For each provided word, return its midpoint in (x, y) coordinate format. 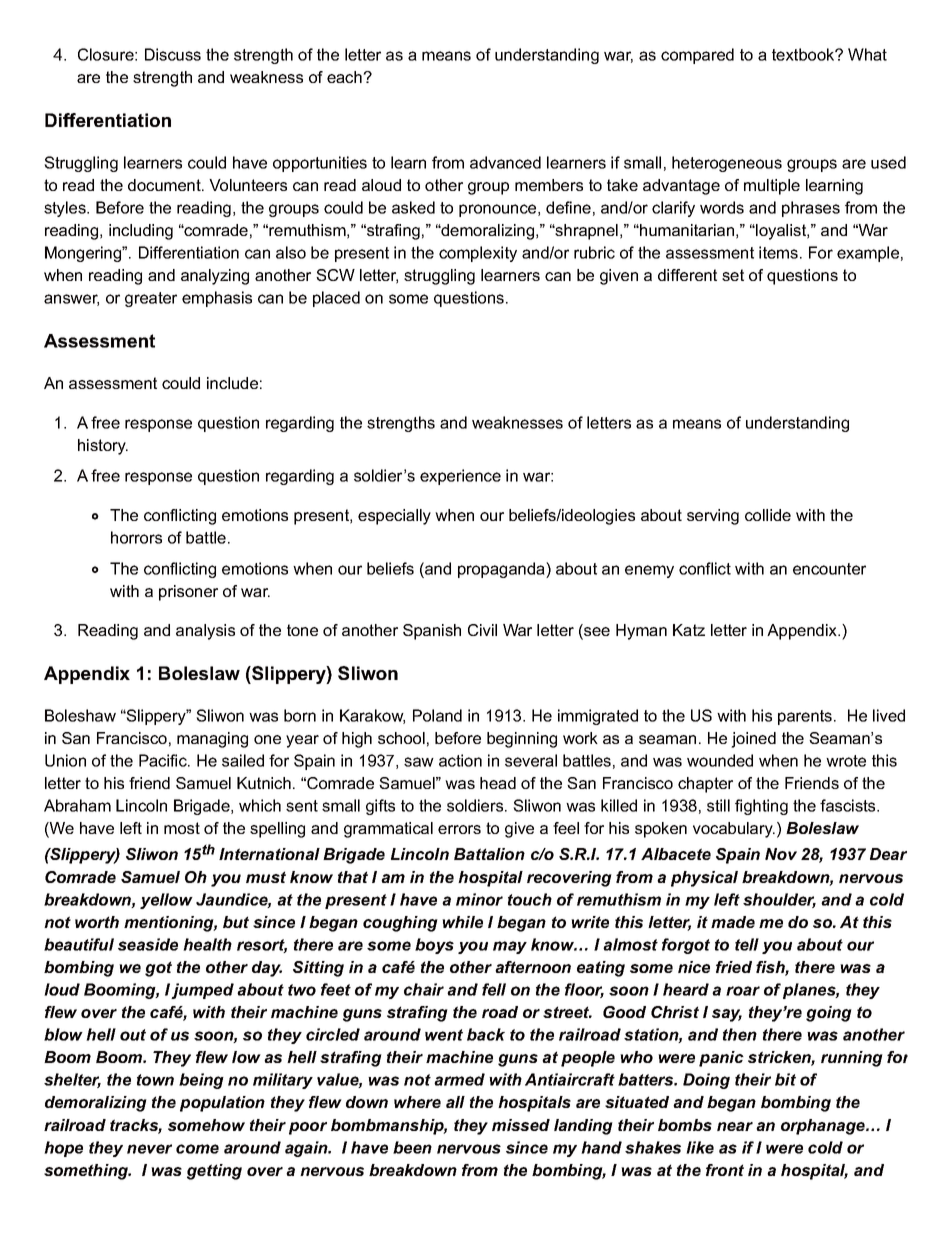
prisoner (188, 593)
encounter (829, 569)
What (867, 54)
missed (521, 1125)
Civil (482, 630)
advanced (505, 162)
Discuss (173, 54)
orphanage (824, 1127)
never (149, 1149)
